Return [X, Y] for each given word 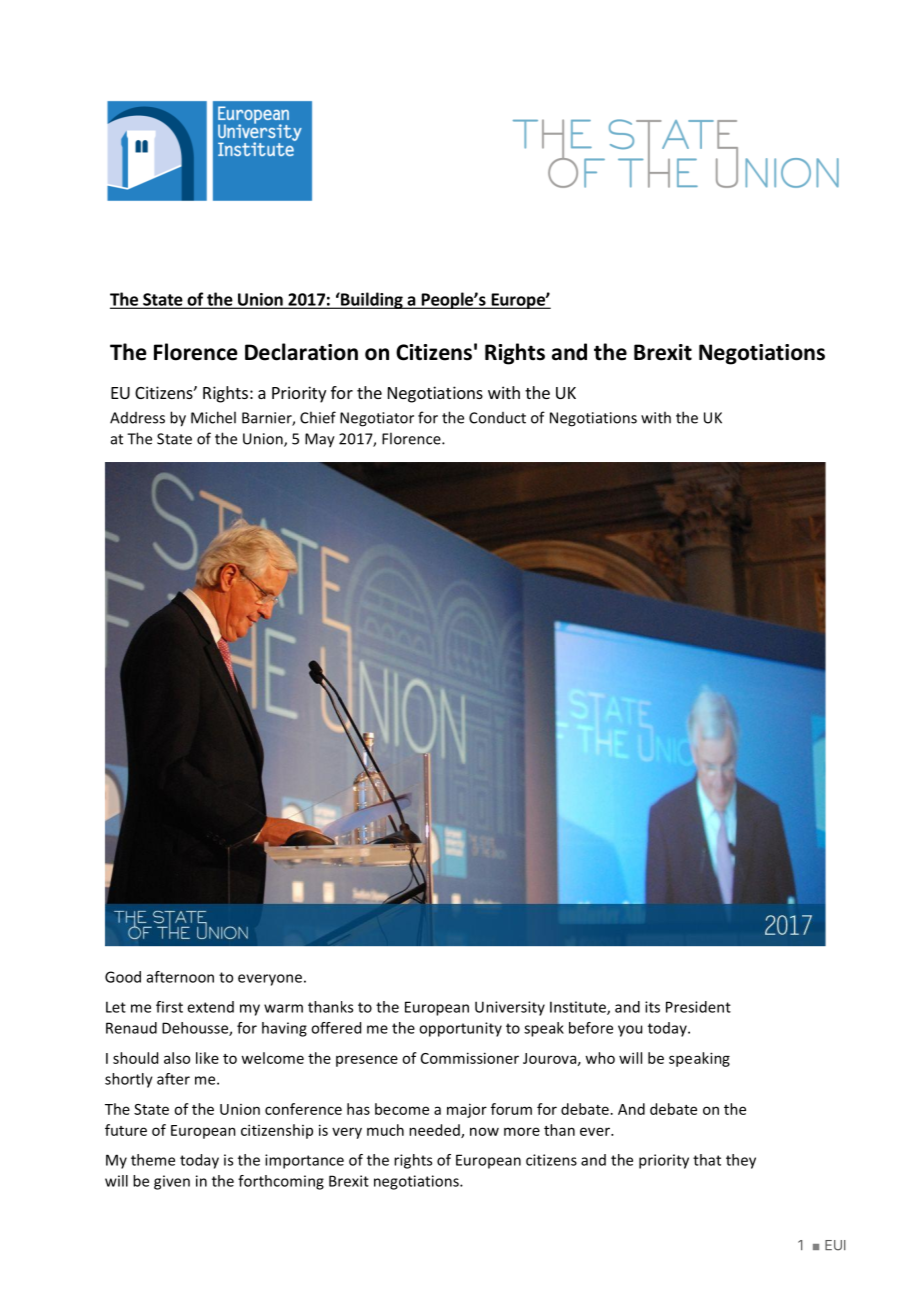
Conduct [497, 418]
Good [123, 977]
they [741, 1161]
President [698, 1007]
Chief [318, 417]
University [510, 1008]
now [484, 1131]
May [320, 440]
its [652, 1007]
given [172, 1182]
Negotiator [377, 419]
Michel [213, 417]
